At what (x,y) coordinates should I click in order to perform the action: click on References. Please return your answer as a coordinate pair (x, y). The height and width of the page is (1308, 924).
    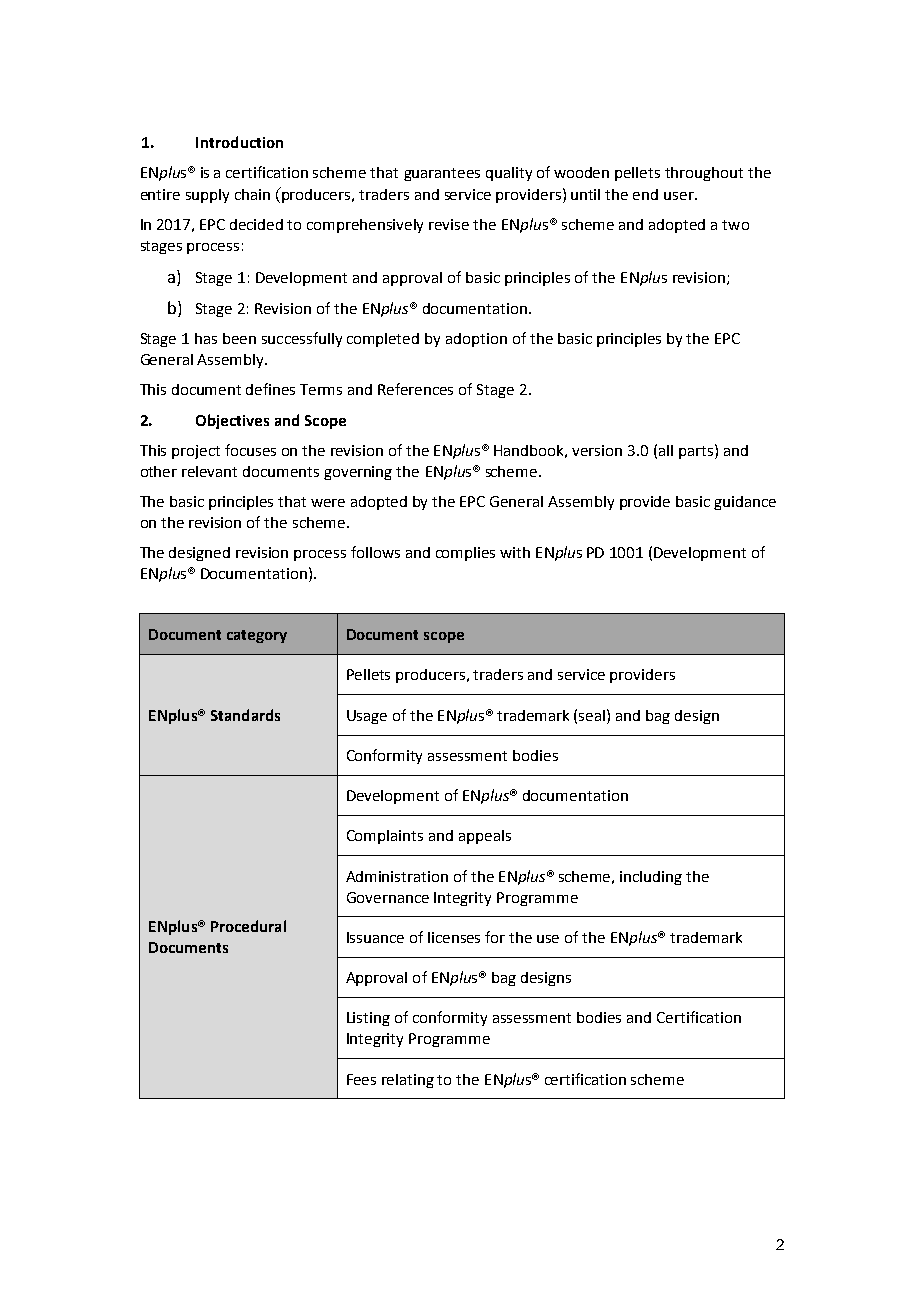
    Looking at the image, I should click on (415, 389).
